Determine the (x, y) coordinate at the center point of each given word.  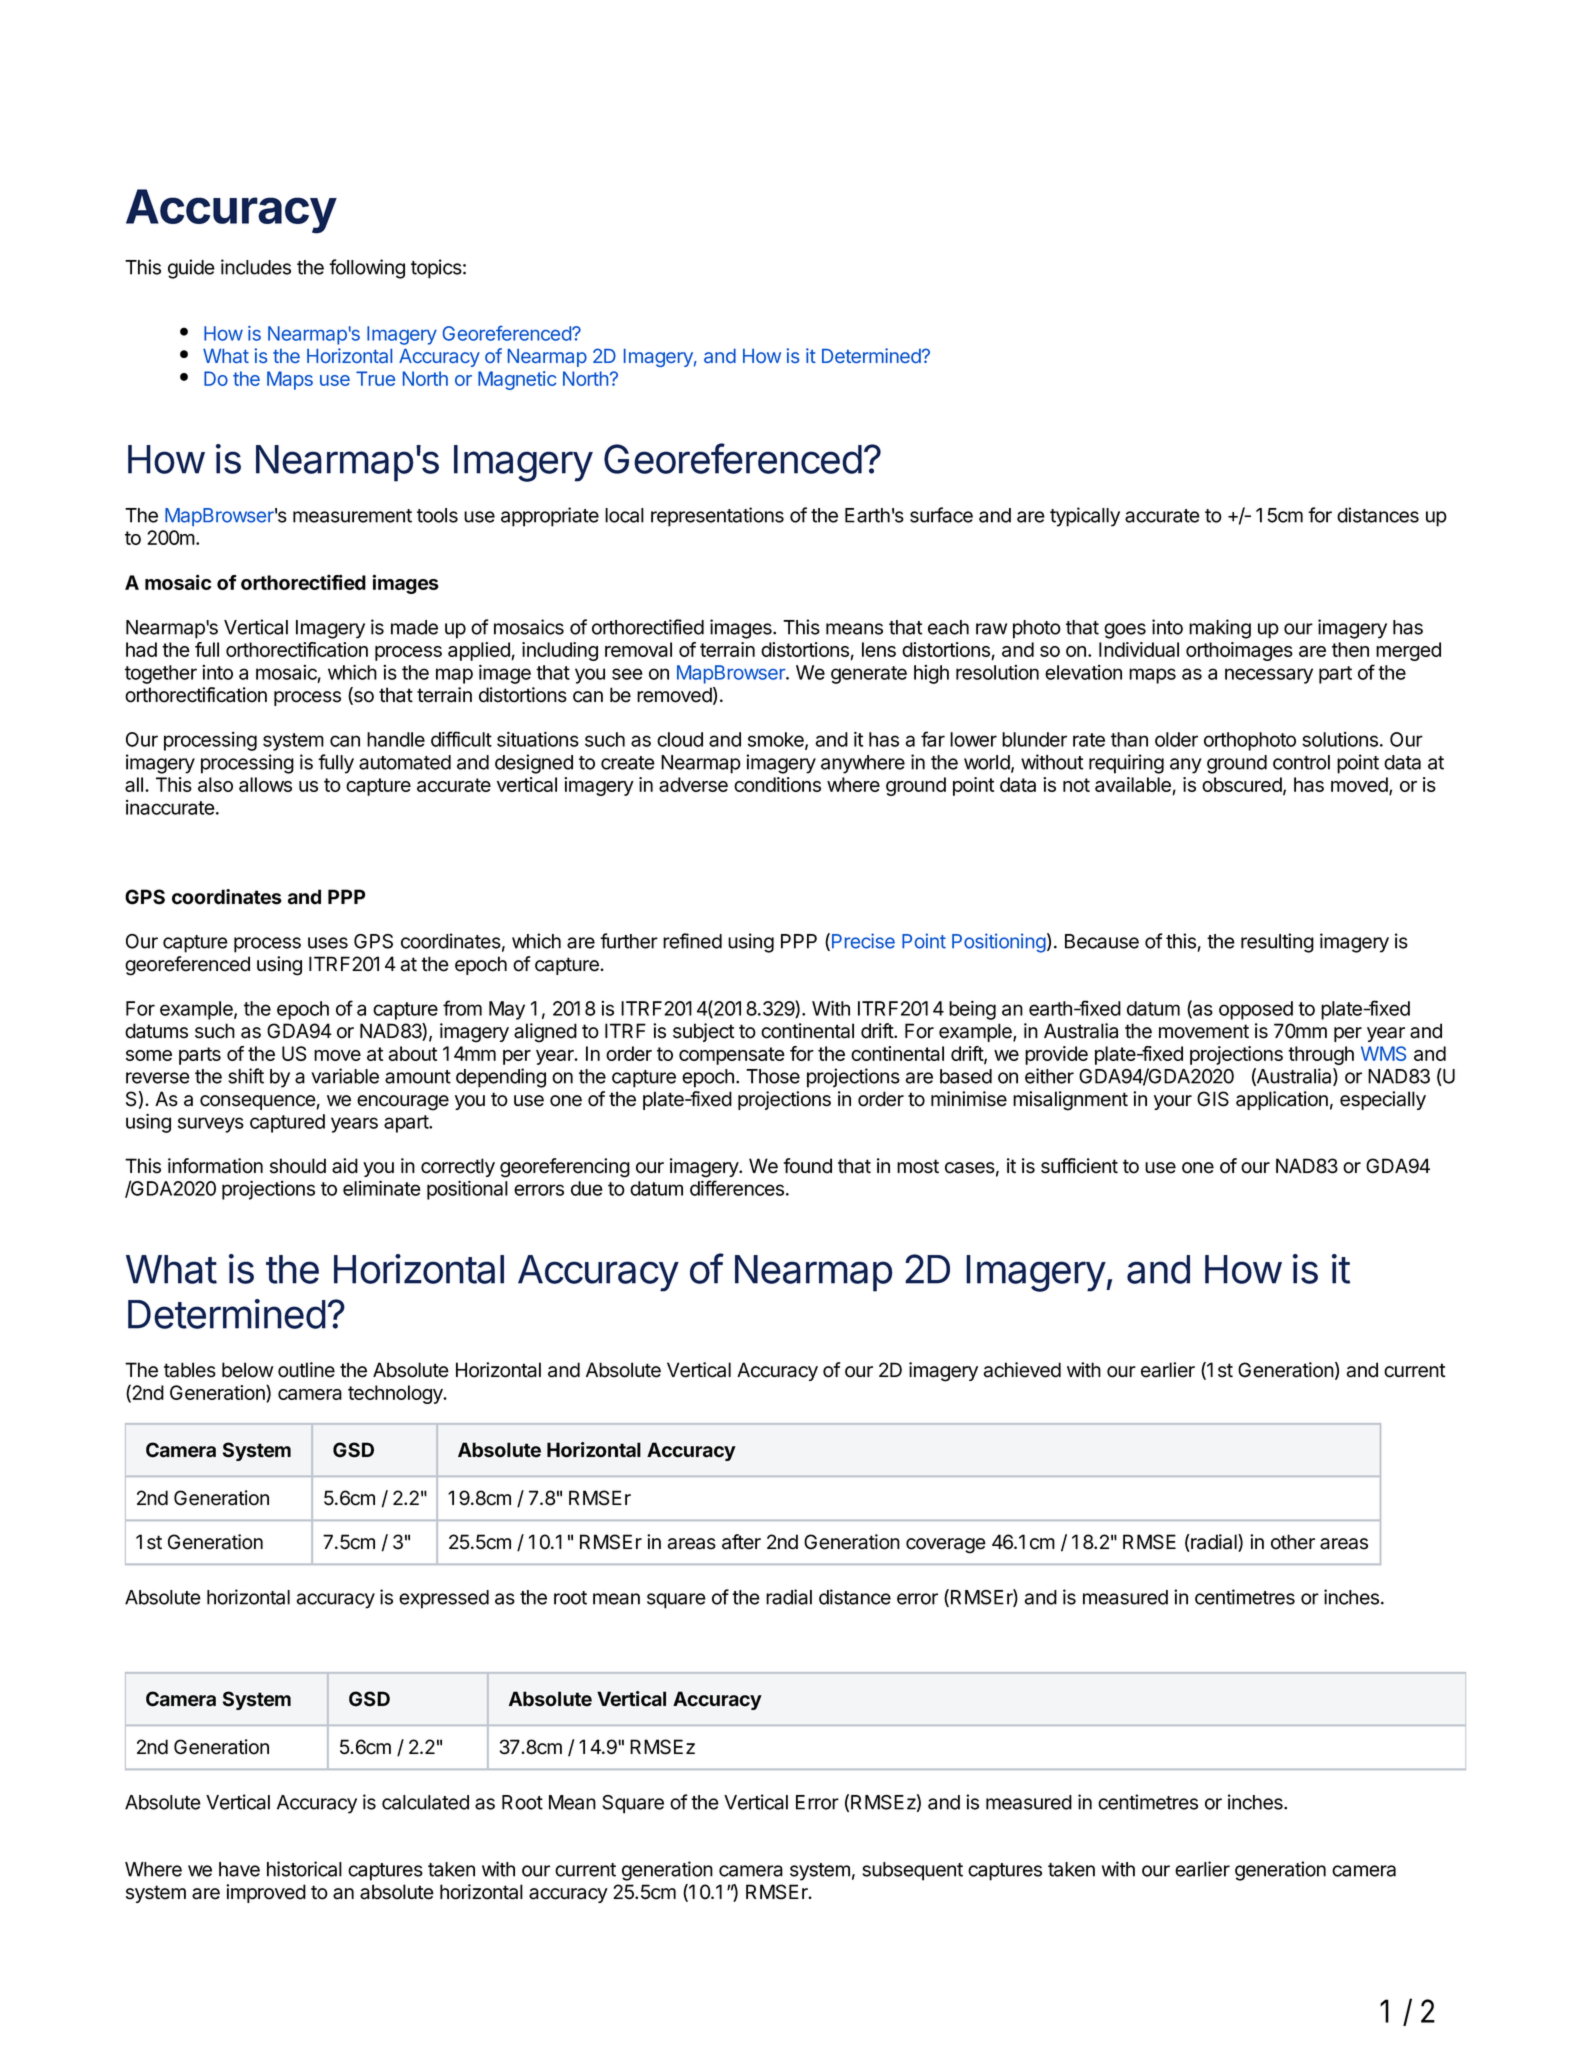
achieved (1022, 1370)
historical (304, 1869)
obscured (1242, 784)
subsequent (912, 1871)
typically (1085, 517)
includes (256, 267)
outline (306, 1370)
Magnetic (517, 380)
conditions (777, 784)
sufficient (1079, 1166)
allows (265, 784)
